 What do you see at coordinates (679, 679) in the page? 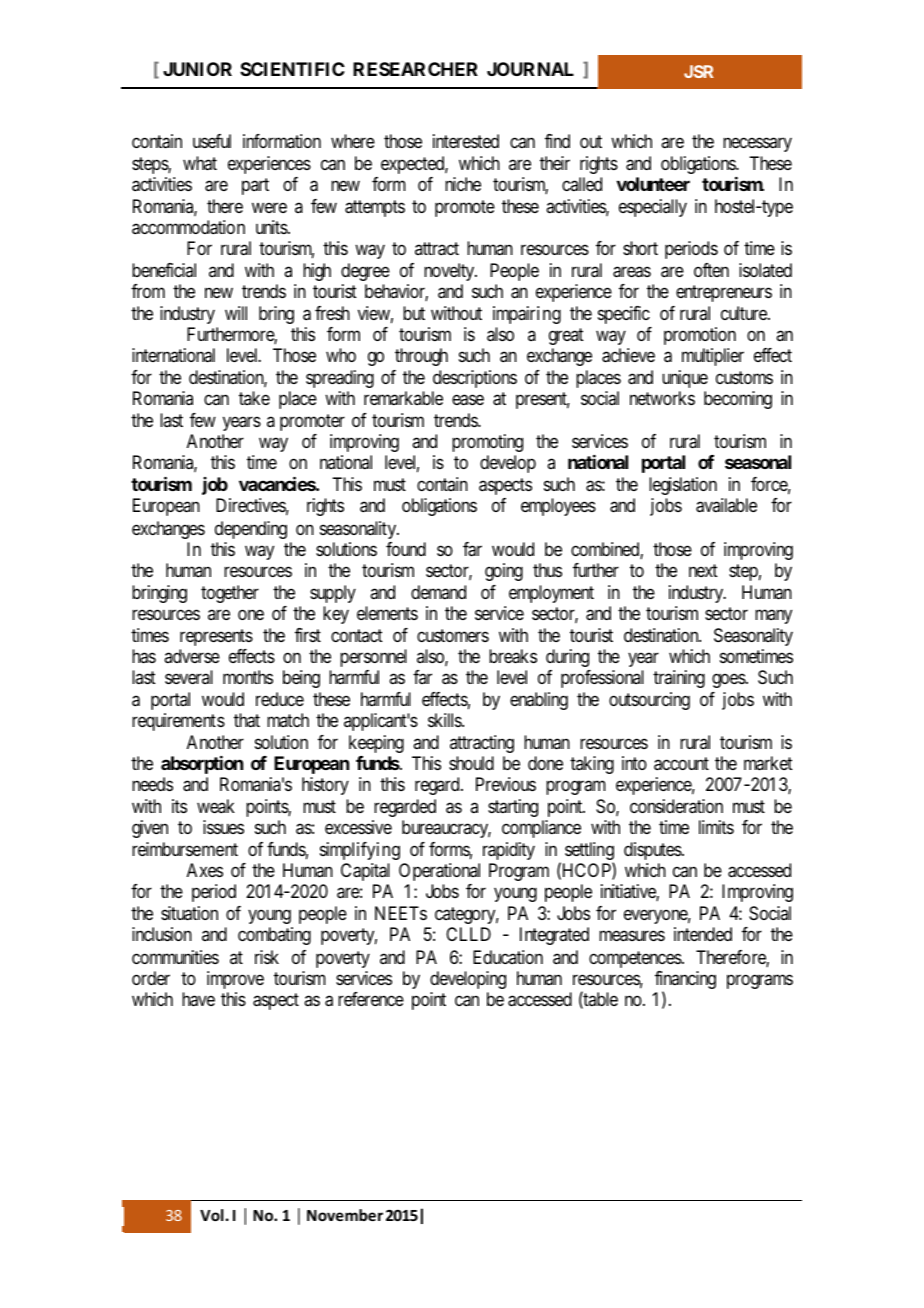
I see `training` at bounding box center [679, 679].
